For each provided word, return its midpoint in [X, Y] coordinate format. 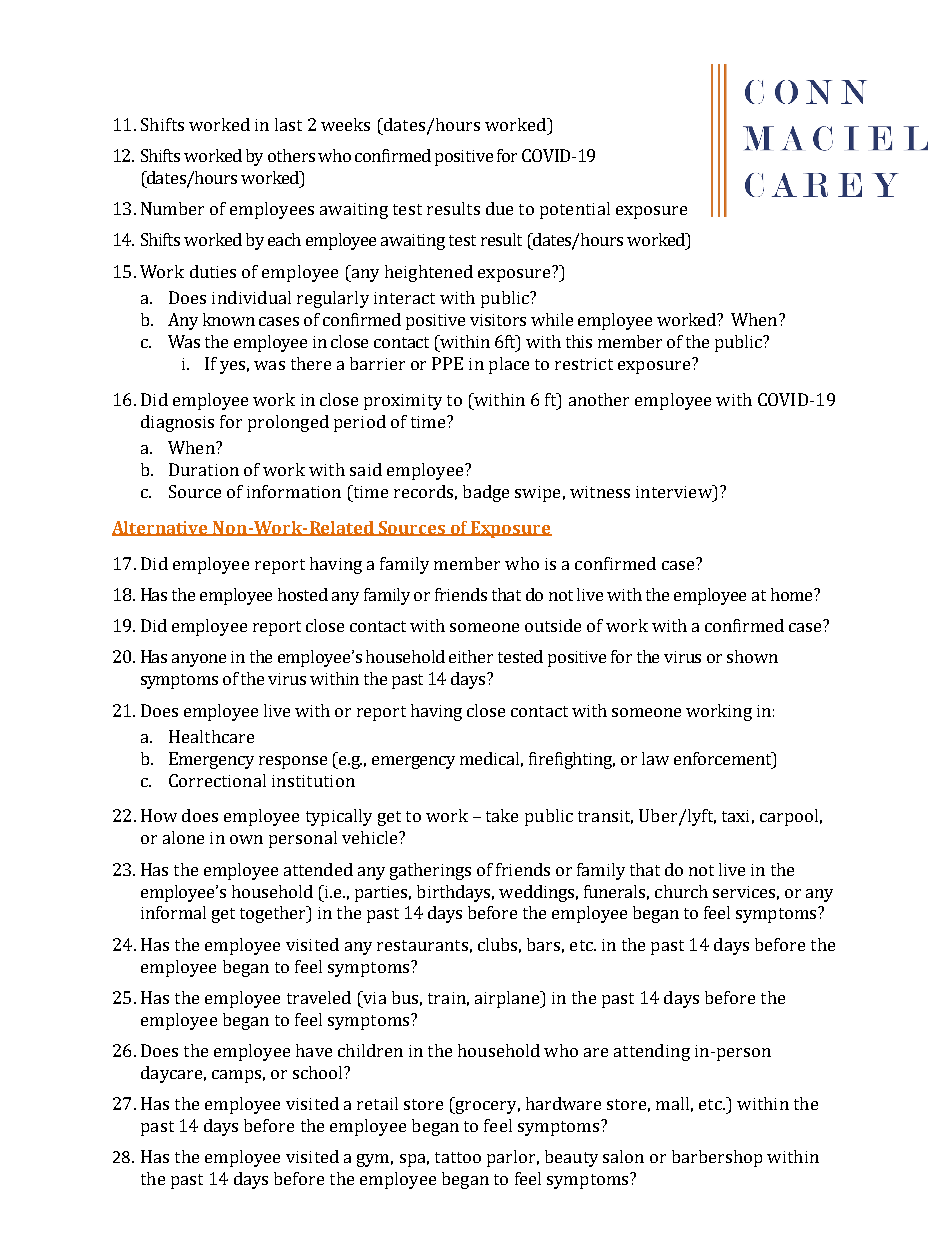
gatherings [430, 871]
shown [752, 656]
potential [575, 210]
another [599, 399]
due [499, 208]
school [319, 1072]
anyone [199, 660]
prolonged [288, 423]
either [471, 656]
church [681, 891]
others [291, 155]
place [509, 365]
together [274, 914]
